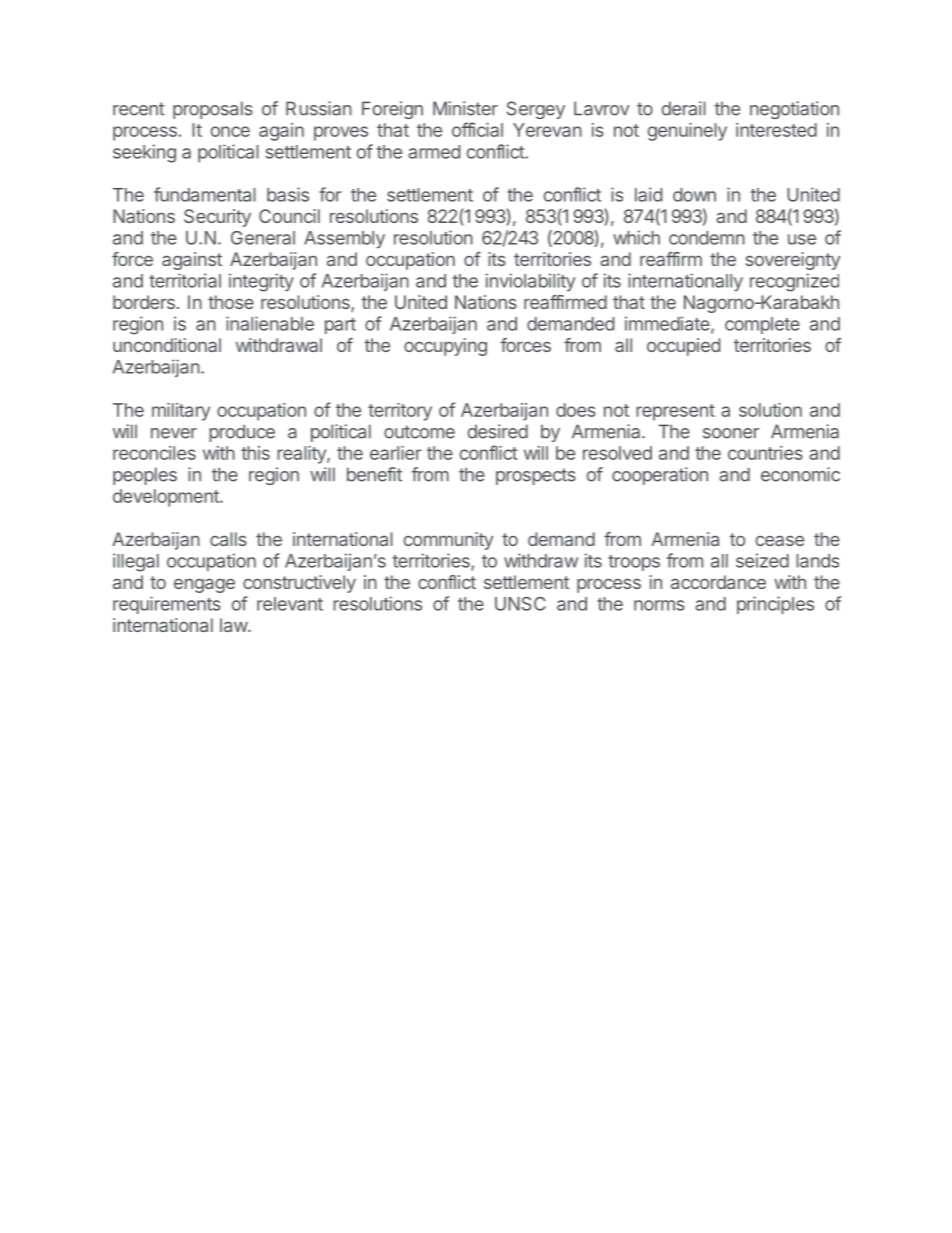 The image size is (952, 1233). Describe the element at coordinates (530, 282) in the screenshot. I see `inviolability` at that location.
